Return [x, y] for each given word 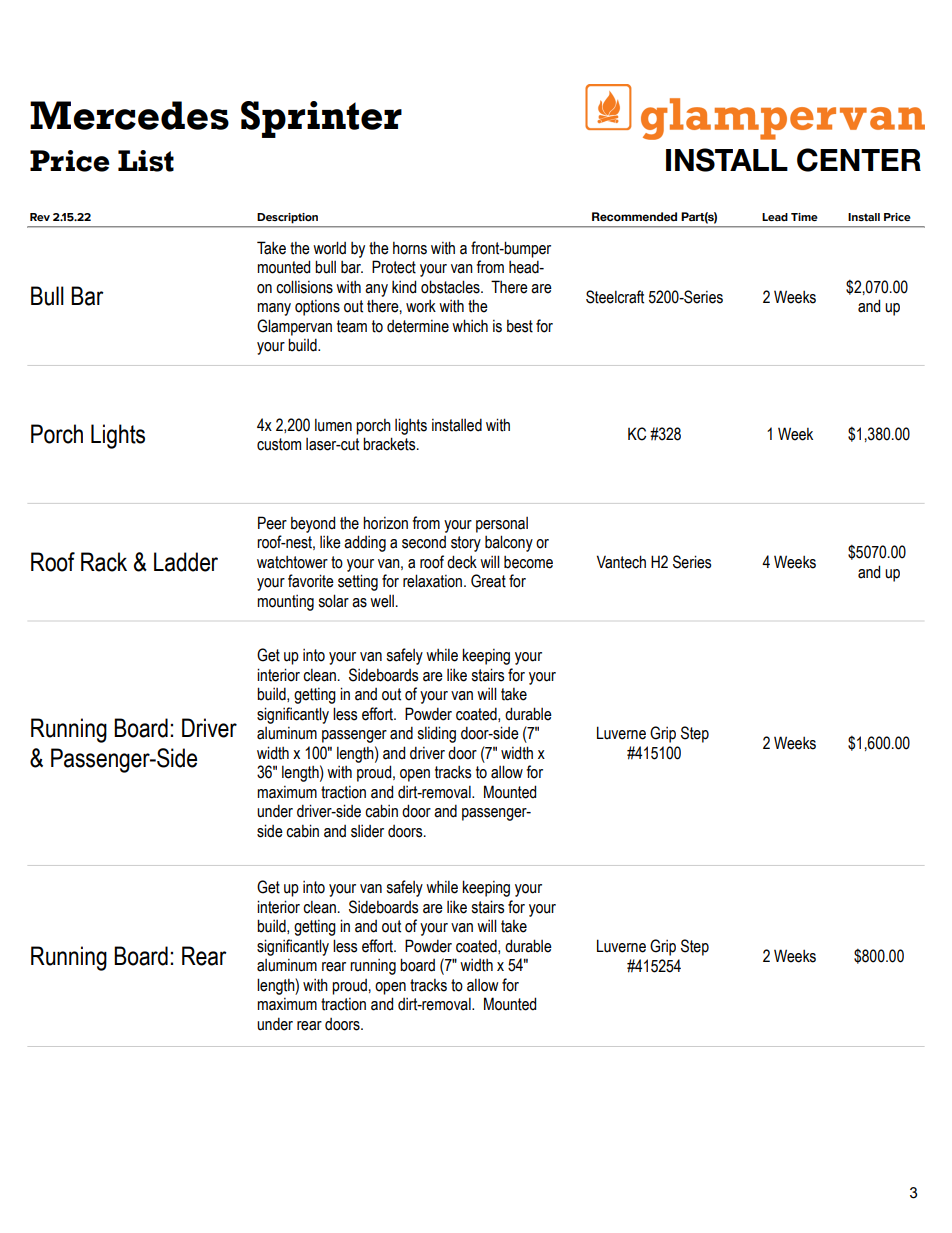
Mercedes [129, 115]
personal [502, 525]
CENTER [859, 160]
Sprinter [321, 119]
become [528, 562]
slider [367, 831]
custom [279, 444]
